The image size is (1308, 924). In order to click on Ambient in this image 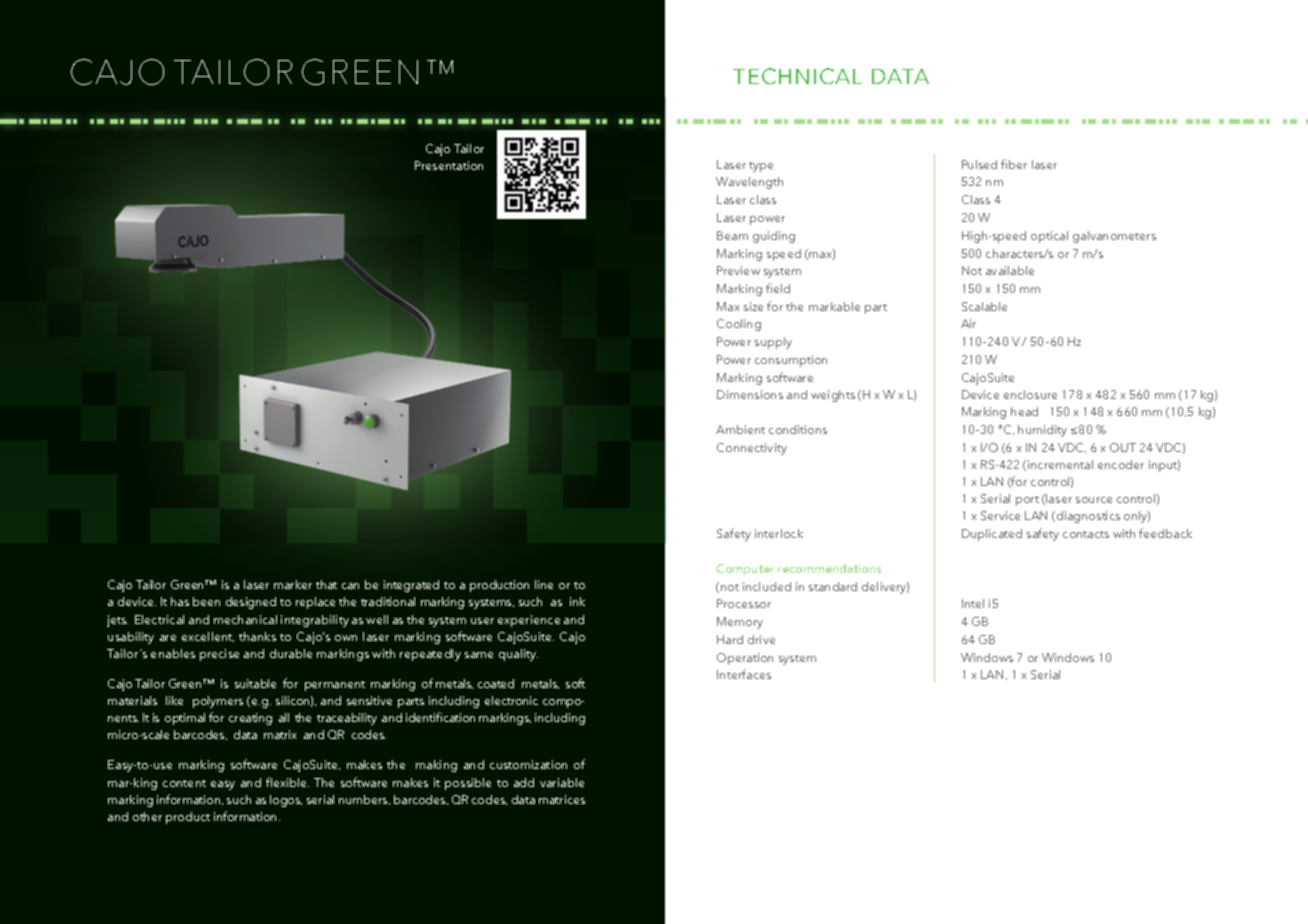, I will do `click(740, 429)`.
